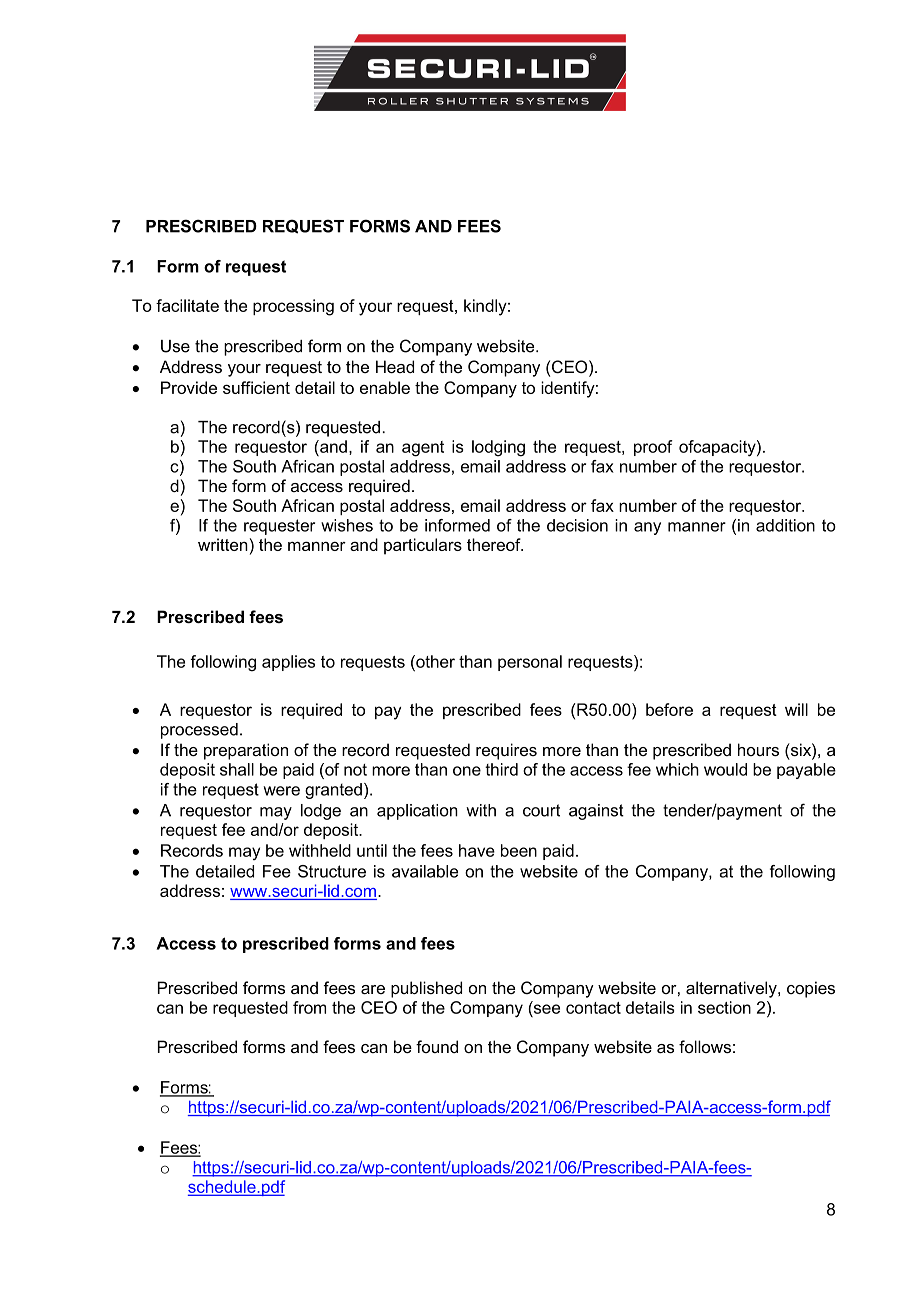 This screenshot has width=924, height=1308. What do you see at coordinates (293, 307) in the screenshot?
I see `processing` at bounding box center [293, 307].
